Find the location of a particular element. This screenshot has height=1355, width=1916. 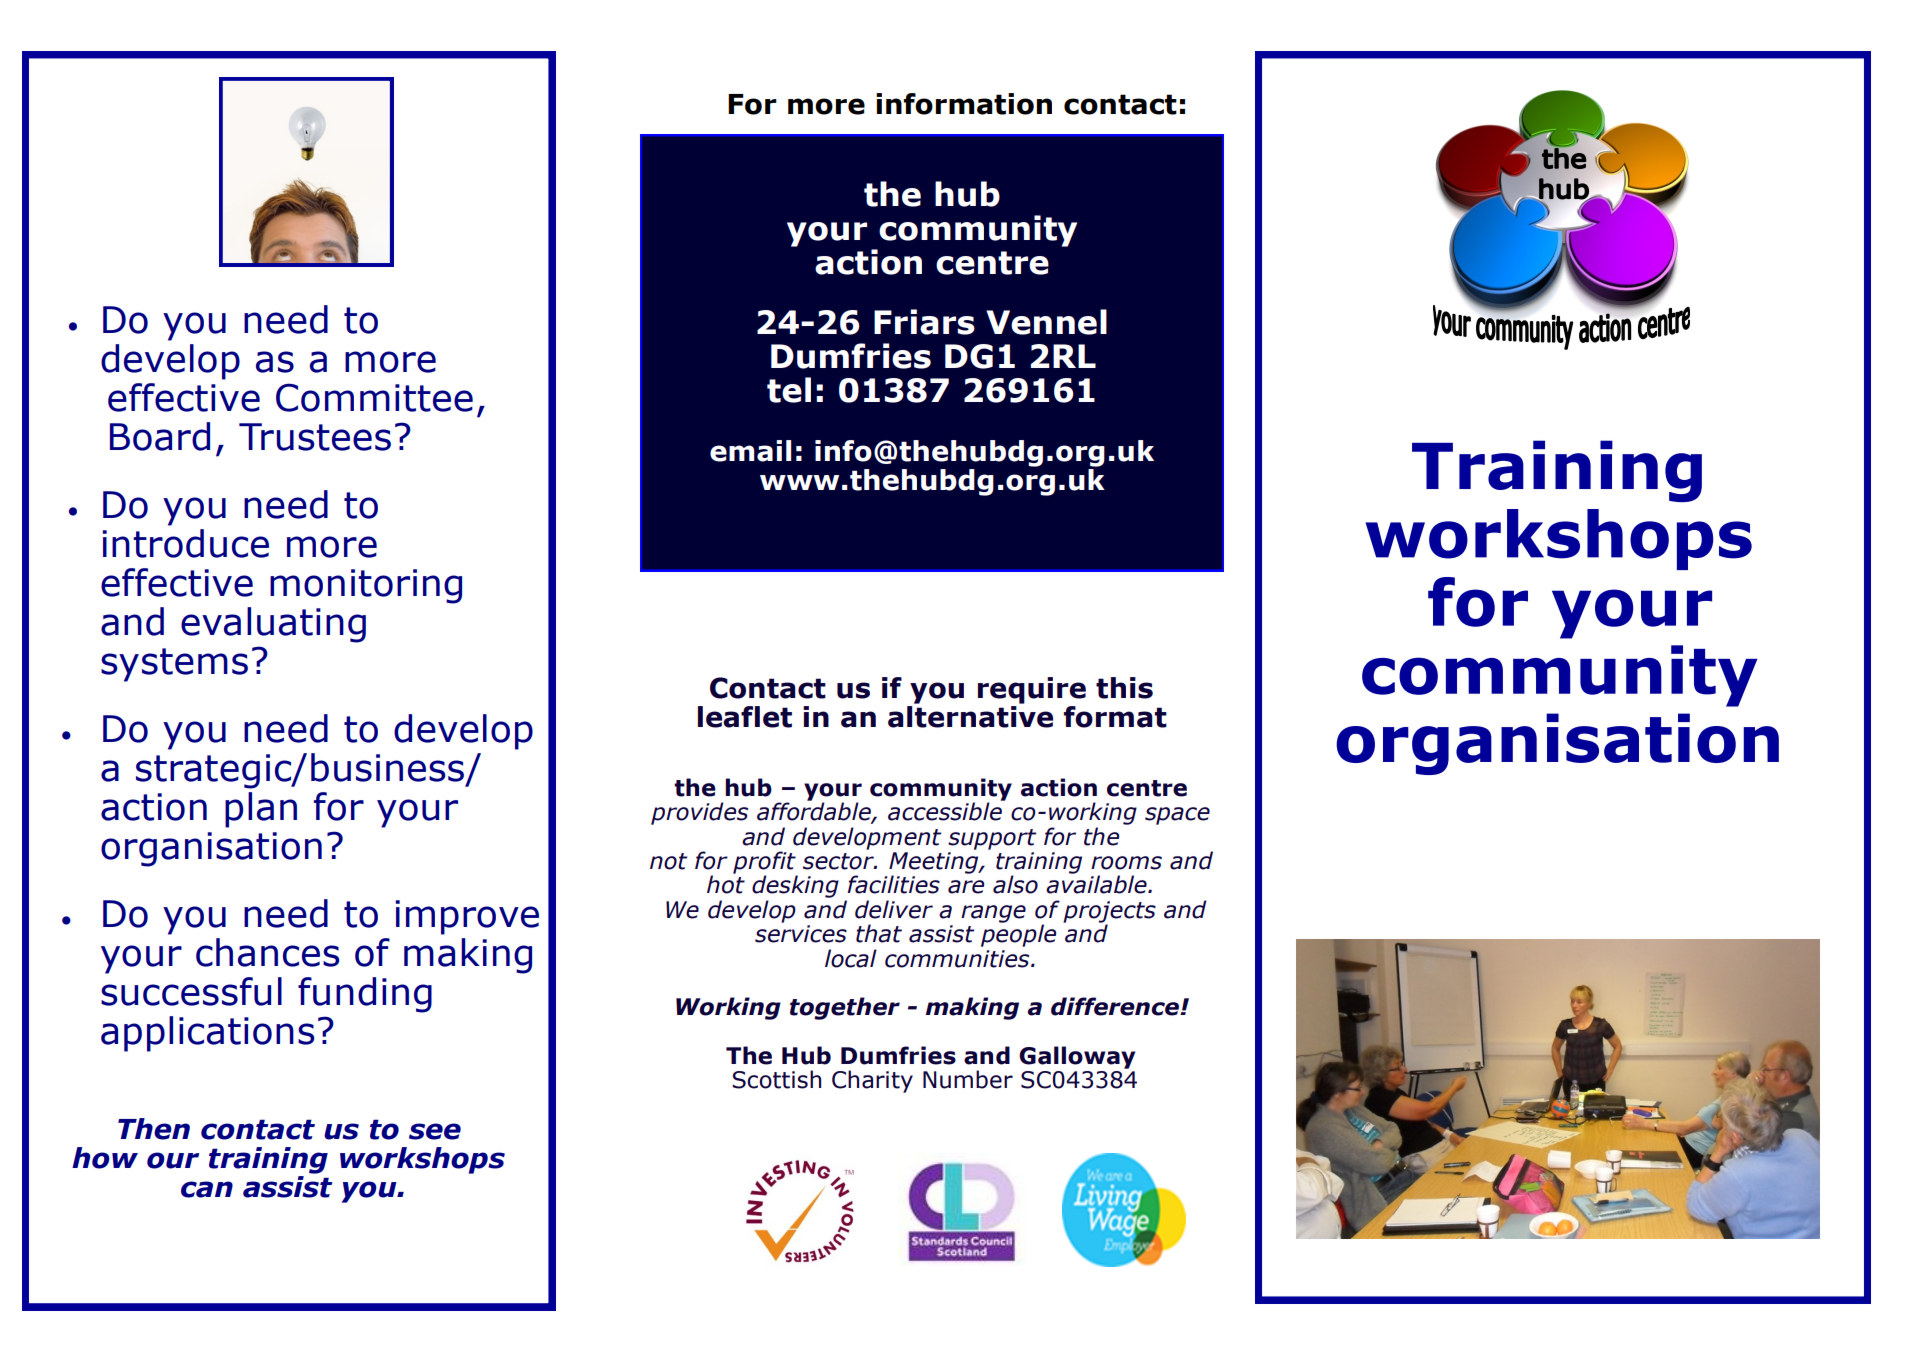

support is located at coordinates (992, 839).
